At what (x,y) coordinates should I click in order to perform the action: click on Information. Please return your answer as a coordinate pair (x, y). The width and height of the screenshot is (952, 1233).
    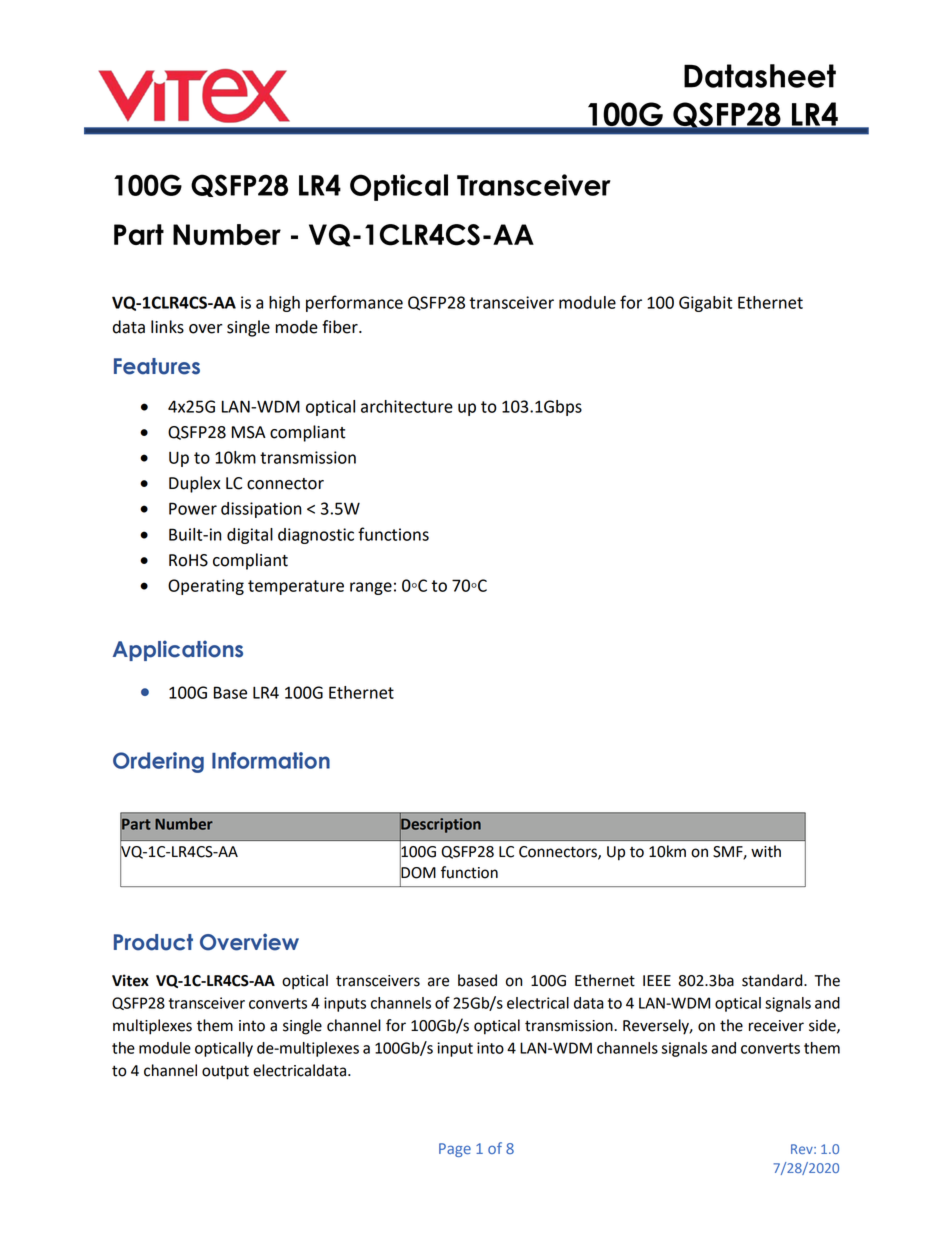
    Looking at the image, I should click on (271, 760).
